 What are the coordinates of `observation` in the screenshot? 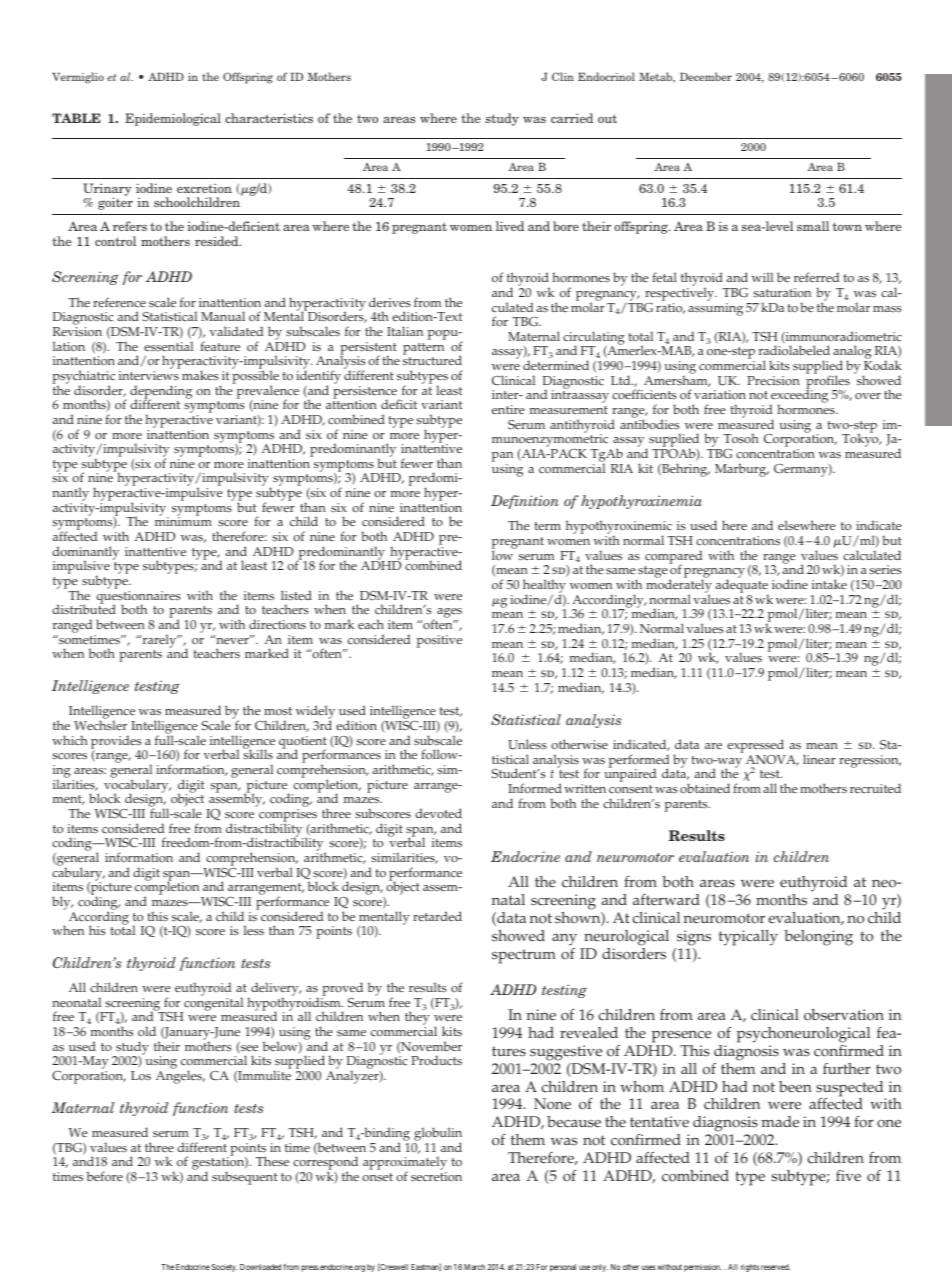 It's located at (844, 1015).
